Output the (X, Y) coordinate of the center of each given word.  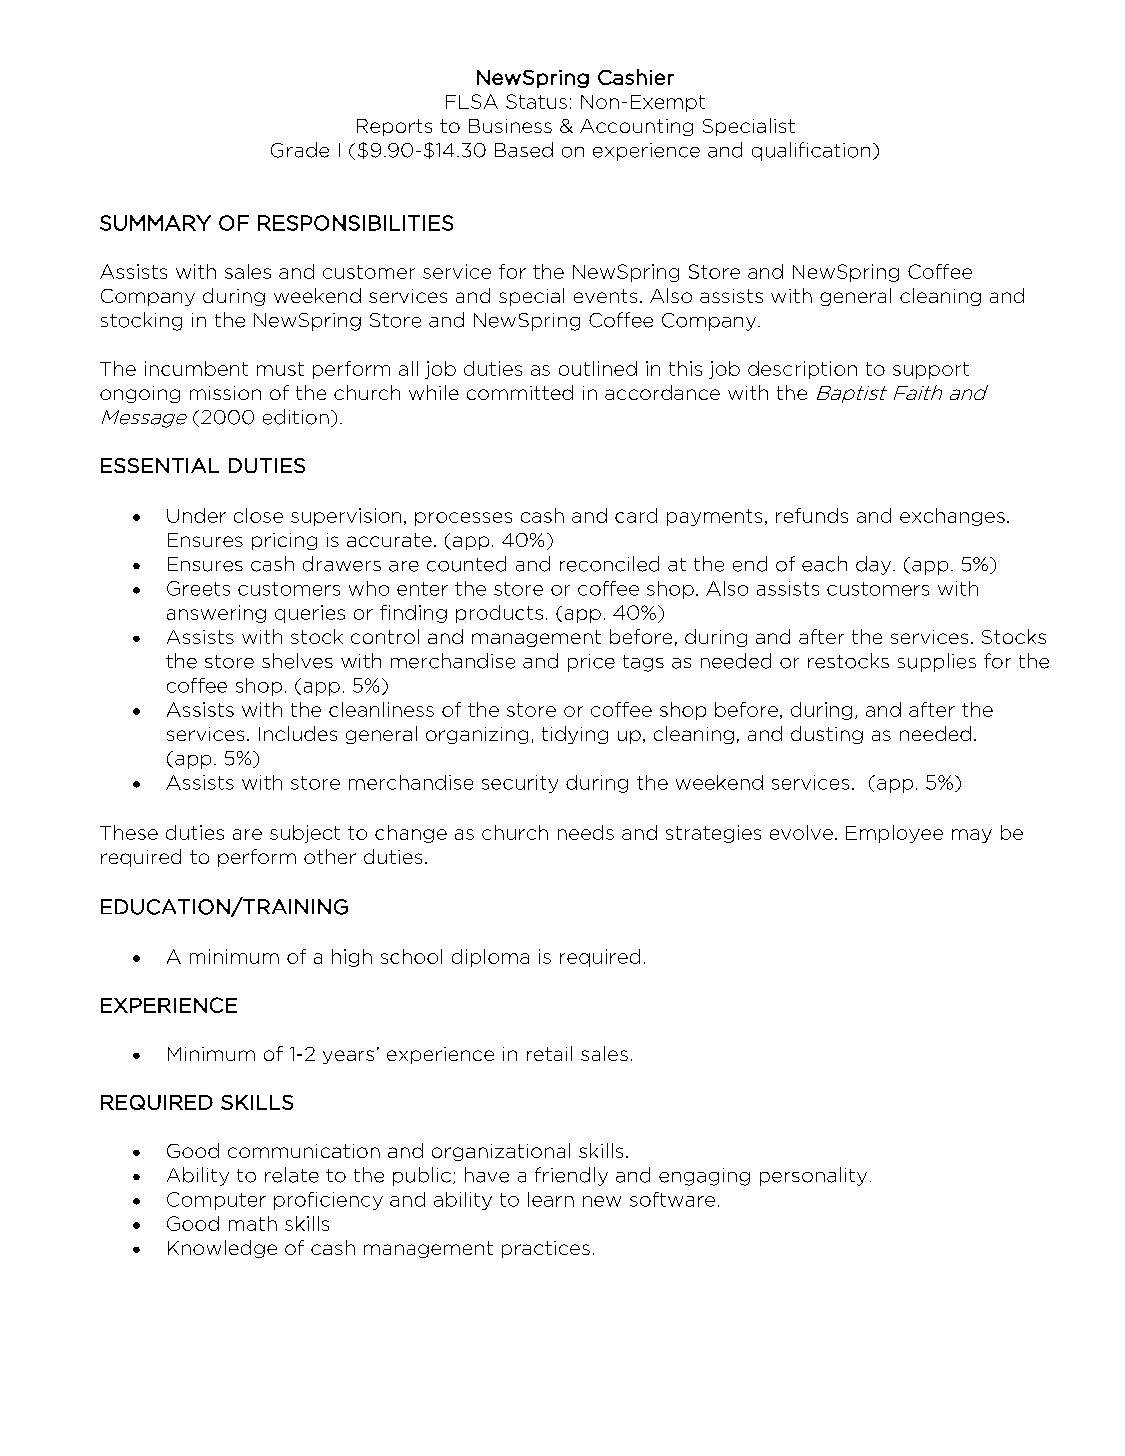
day (873, 565)
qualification (811, 151)
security (520, 784)
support (931, 370)
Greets (198, 588)
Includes (298, 733)
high (352, 958)
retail (549, 1053)
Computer (216, 1201)
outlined (598, 368)
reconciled (609, 564)
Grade (300, 150)
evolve (801, 832)
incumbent (196, 368)
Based (524, 150)
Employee (894, 834)
